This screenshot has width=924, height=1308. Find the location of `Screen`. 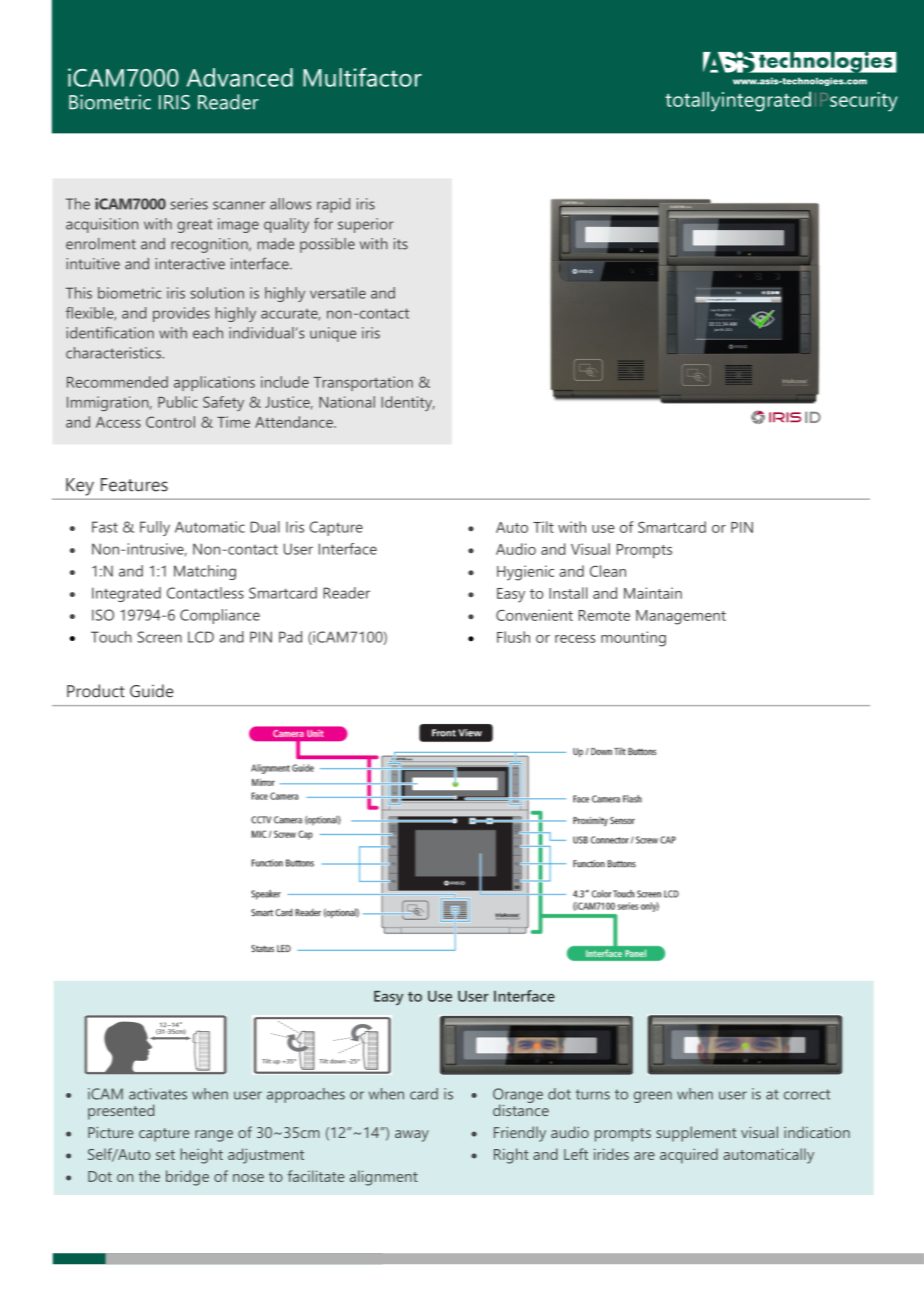

Screen is located at coordinates (159, 637).
